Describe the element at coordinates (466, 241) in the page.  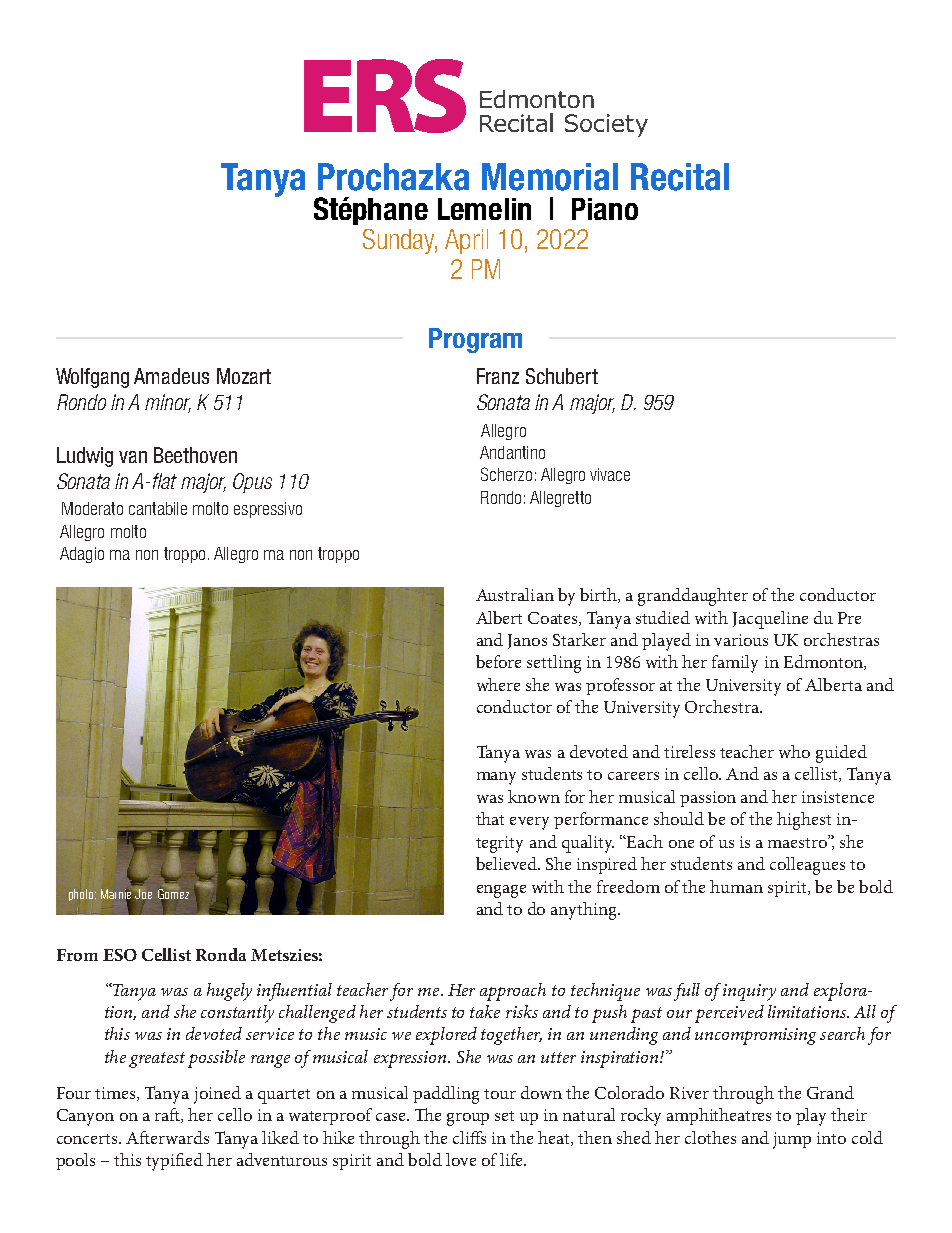
I see `April` at that location.
